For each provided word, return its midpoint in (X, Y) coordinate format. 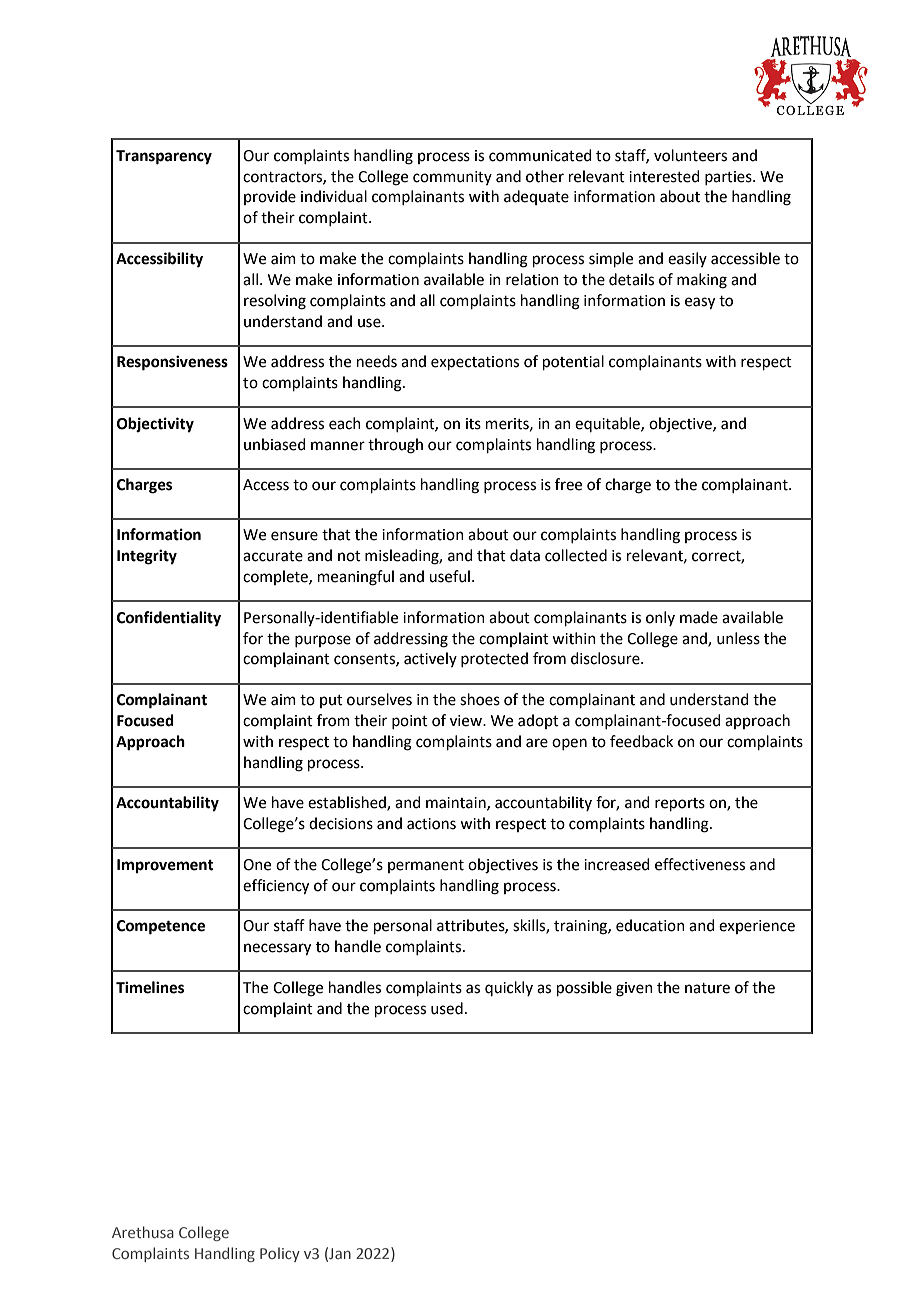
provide (270, 197)
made (699, 617)
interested (664, 176)
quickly (509, 988)
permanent (426, 866)
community (452, 178)
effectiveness (700, 864)
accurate (273, 556)
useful (449, 576)
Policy (280, 1254)
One (257, 865)
